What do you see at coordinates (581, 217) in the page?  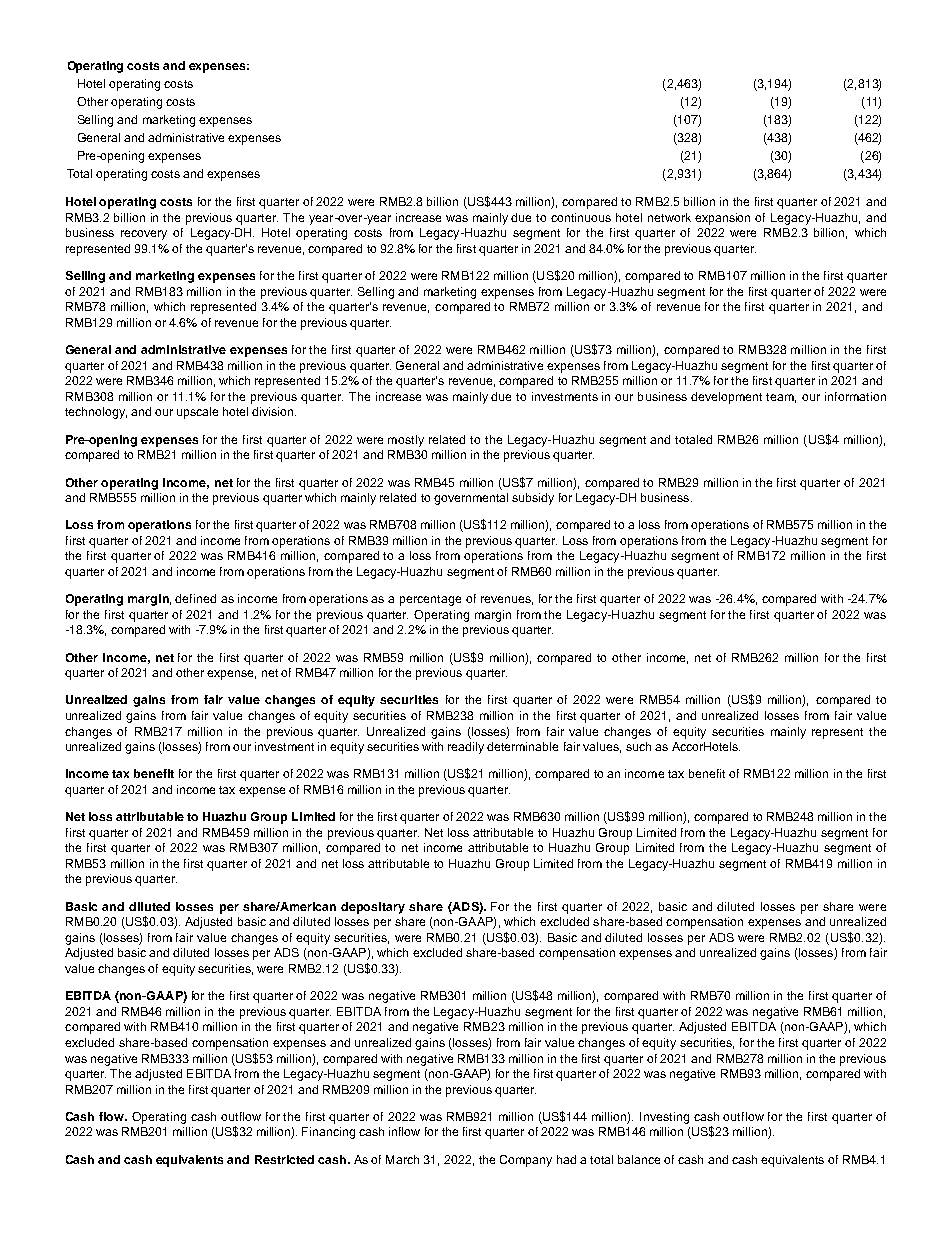 I see `continuous` at bounding box center [581, 217].
